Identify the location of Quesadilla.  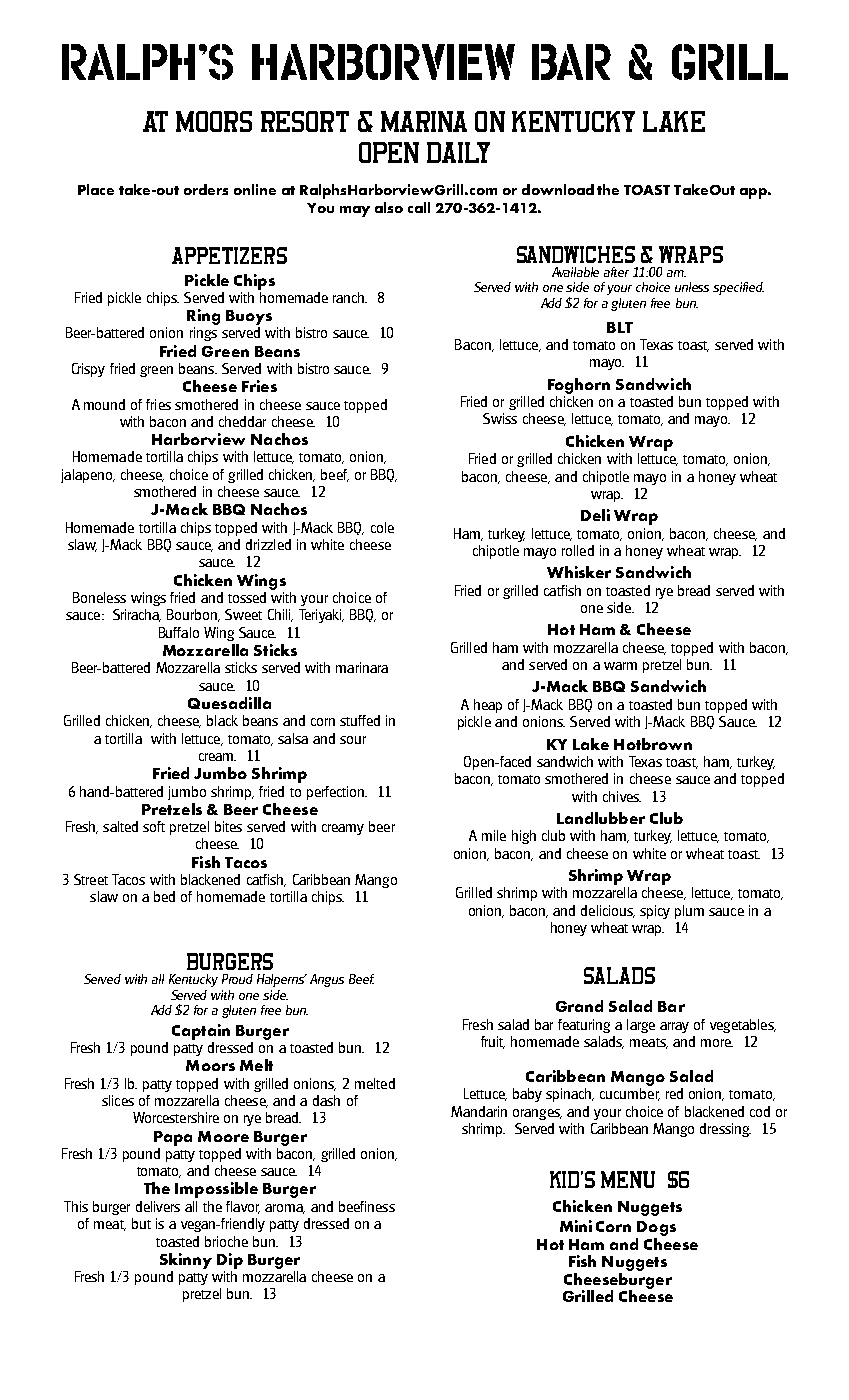
(229, 703).
